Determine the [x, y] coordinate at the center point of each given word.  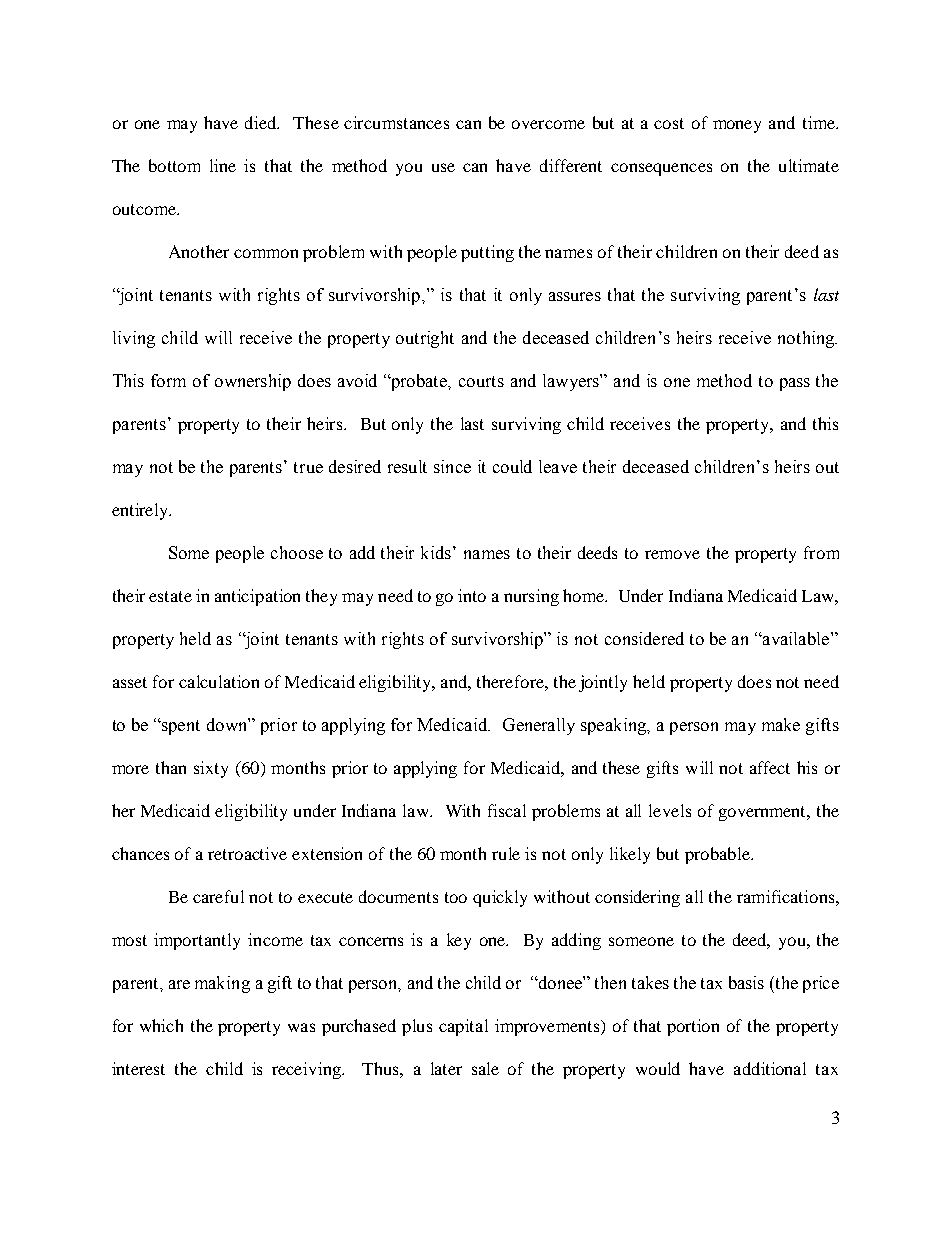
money [737, 126]
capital [463, 1027]
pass [795, 384]
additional [770, 1068]
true [308, 467]
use [443, 167]
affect [770, 767]
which [161, 1025]
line [223, 165]
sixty [211, 769]
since [452, 466]
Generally [539, 726]
